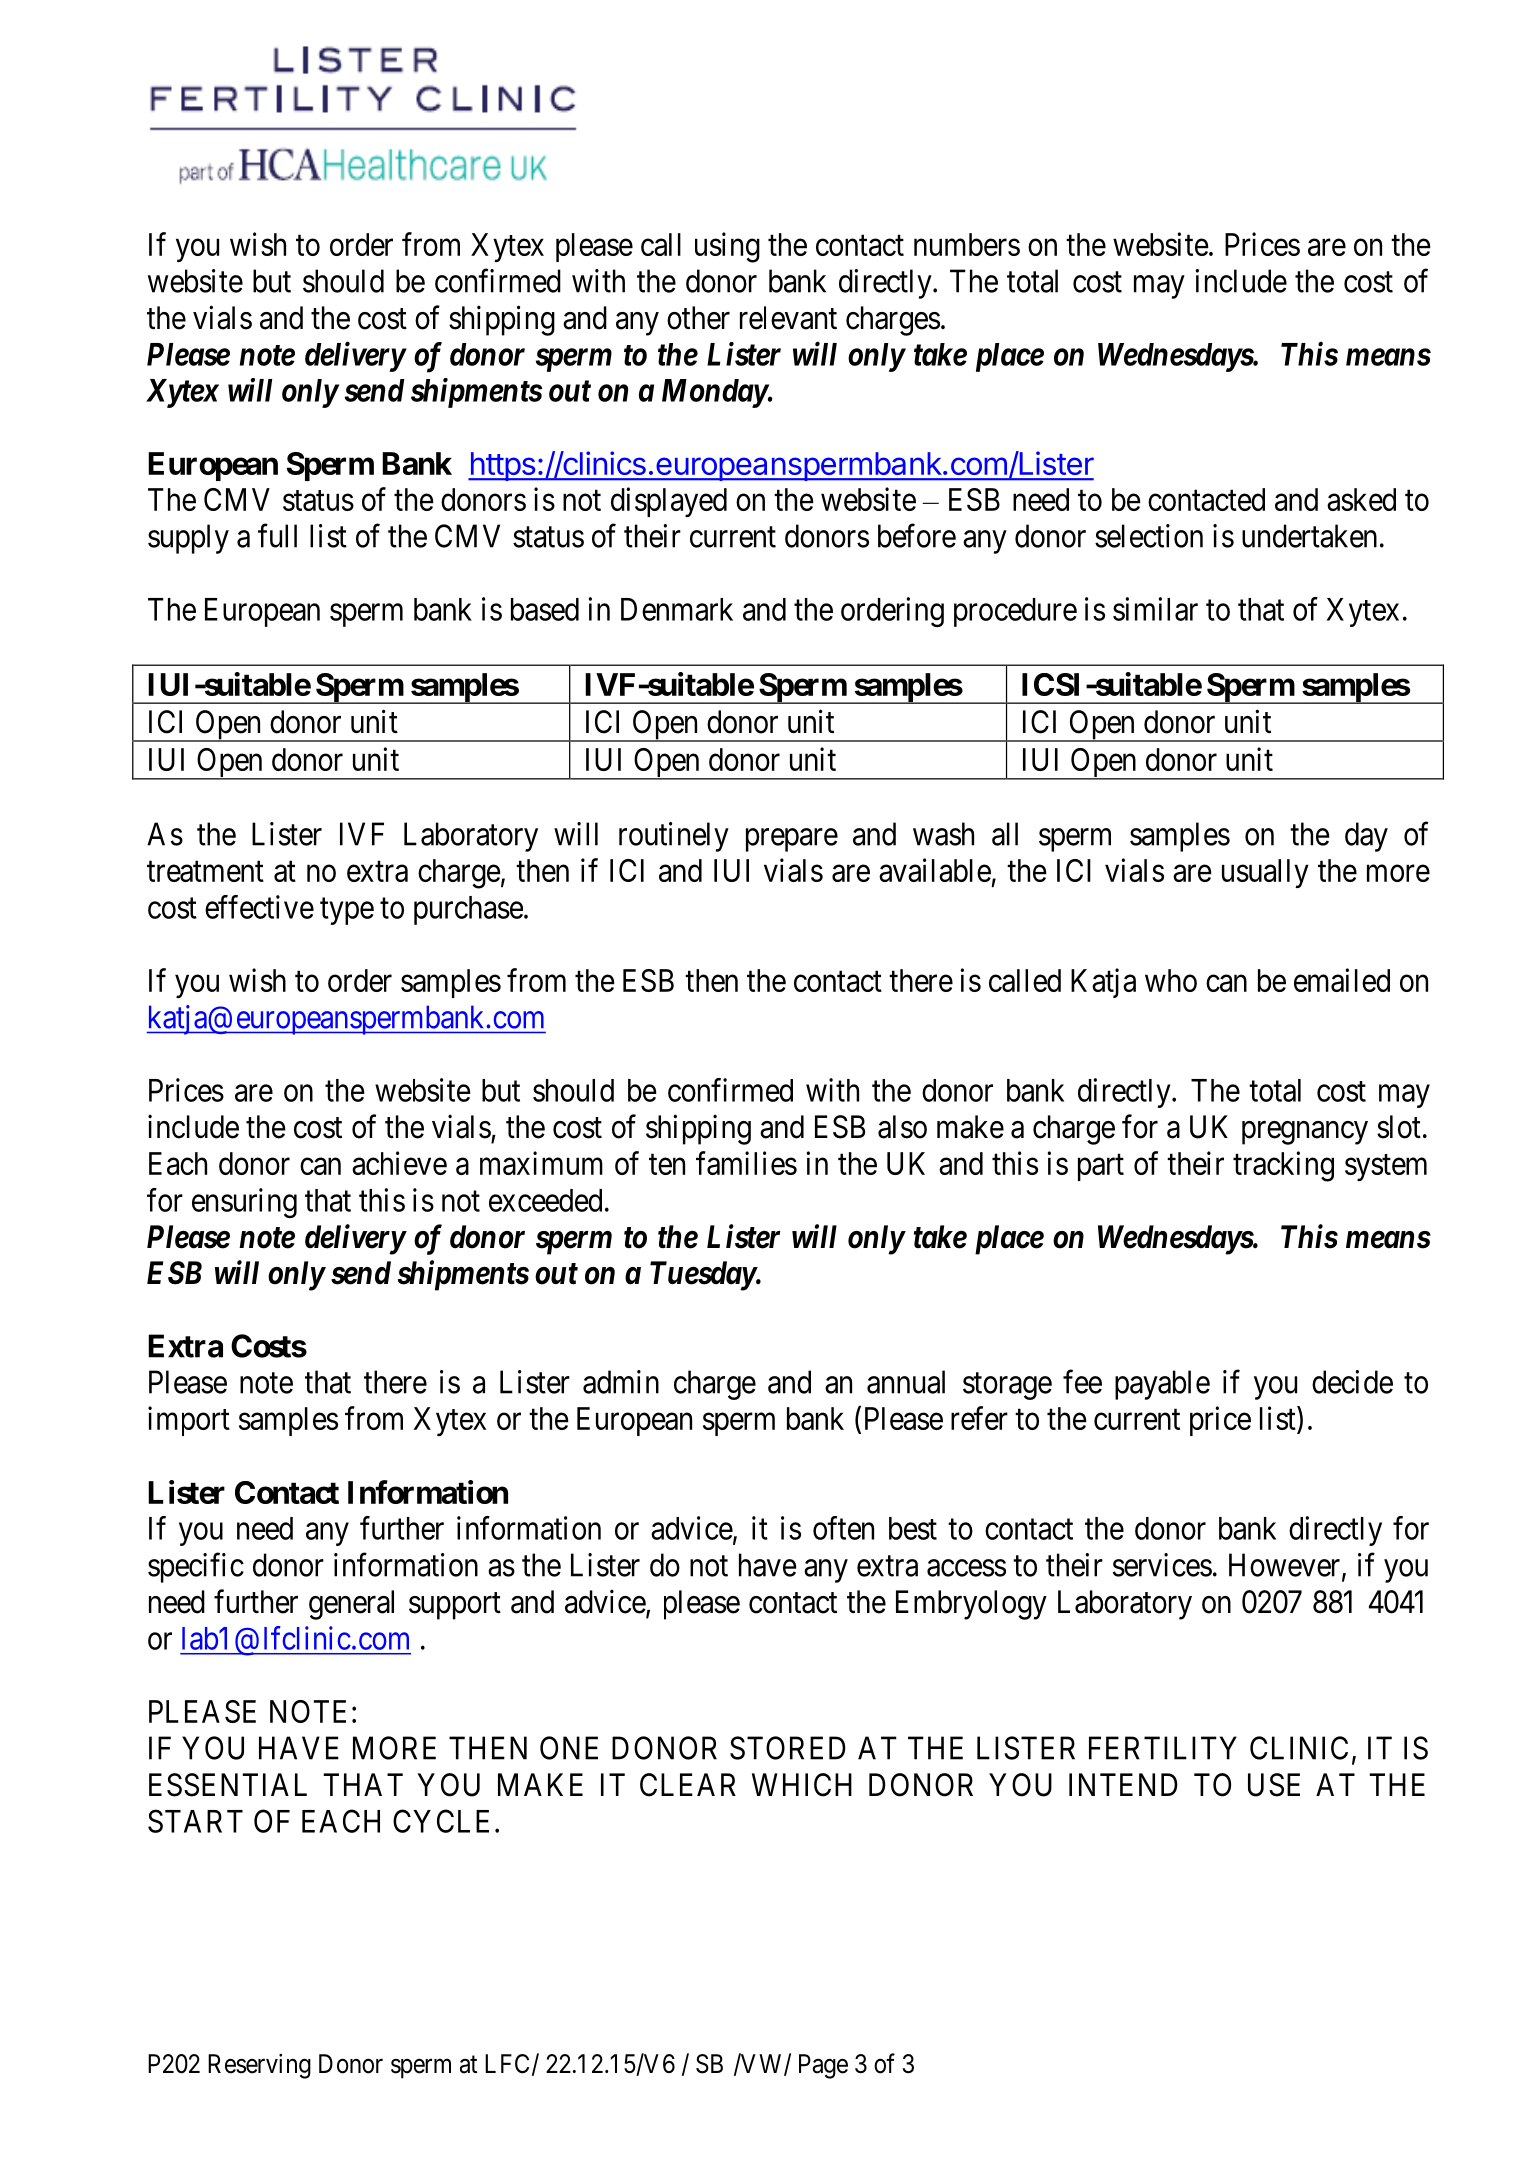  Describe the element at coordinates (351, 1605) in the screenshot. I see `general` at that location.
